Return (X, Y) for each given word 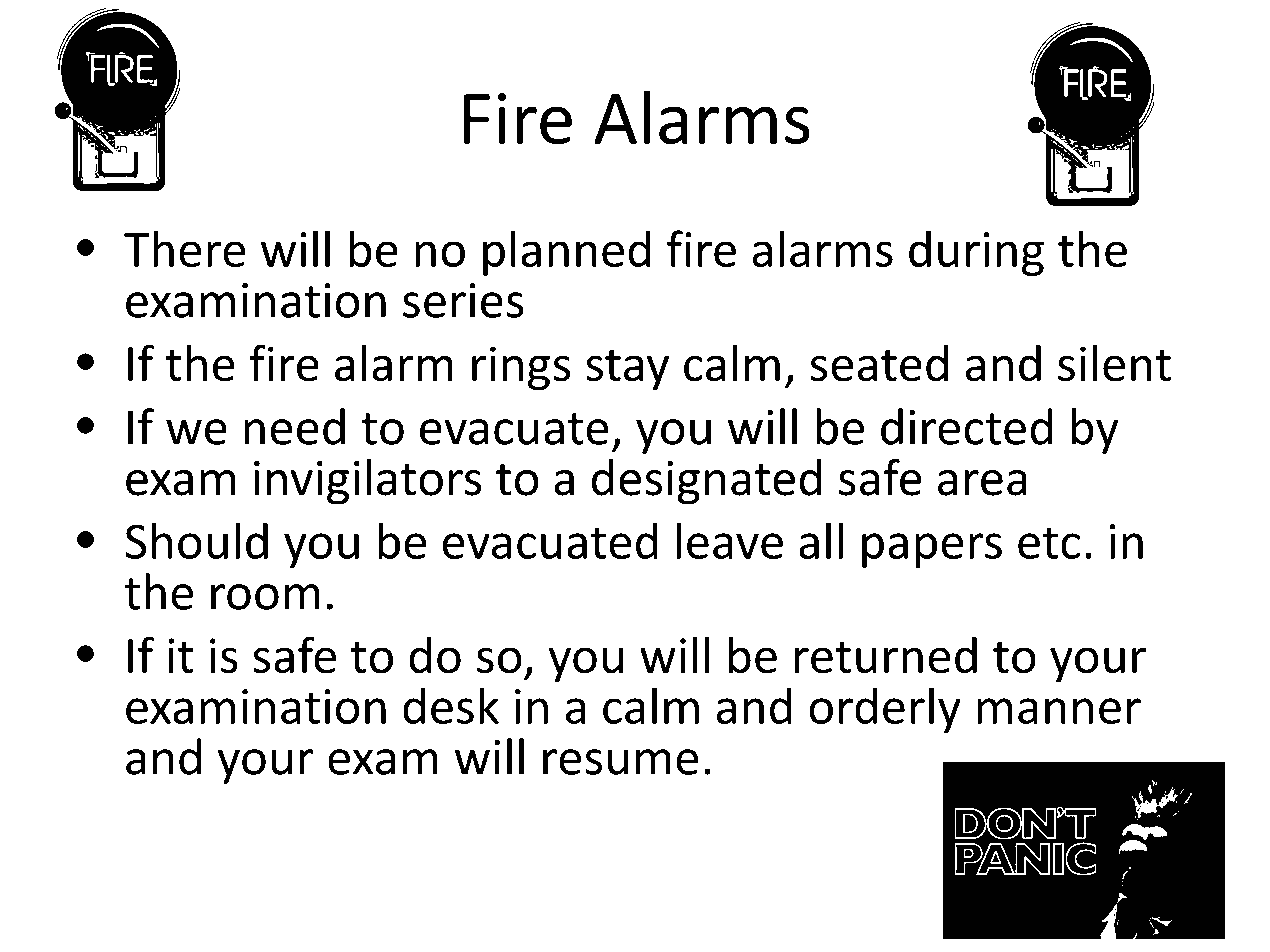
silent (1114, 363)
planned (567, 253)
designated (707, 482)
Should (196, 540)
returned (886, 655)
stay (627, 370)
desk (451, 705)
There (185, 248)
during (976, 253)
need (294, 426)
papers (932, 550)
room (265, 597)
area (982, 483)
